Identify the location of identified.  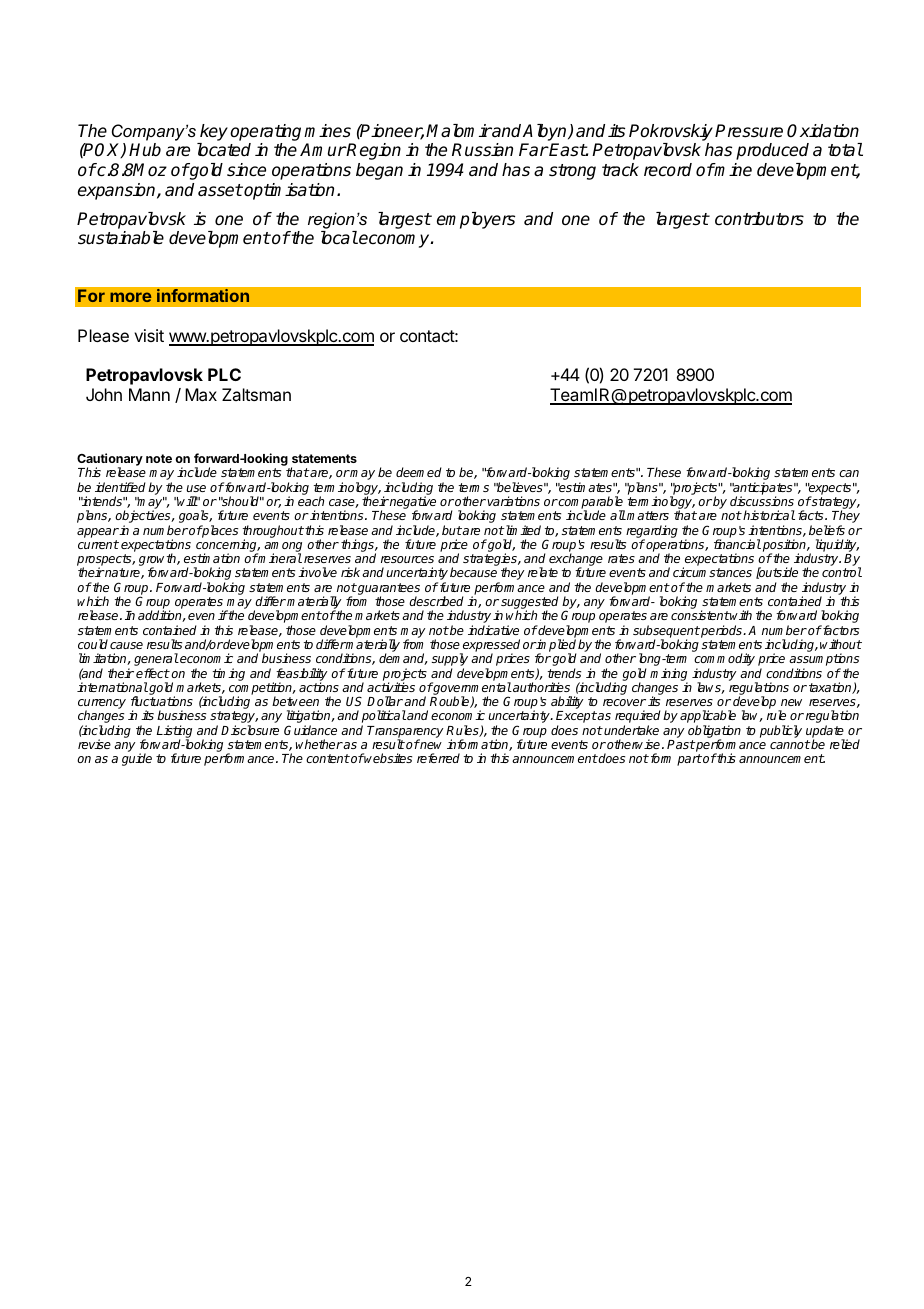
(120, 487).
